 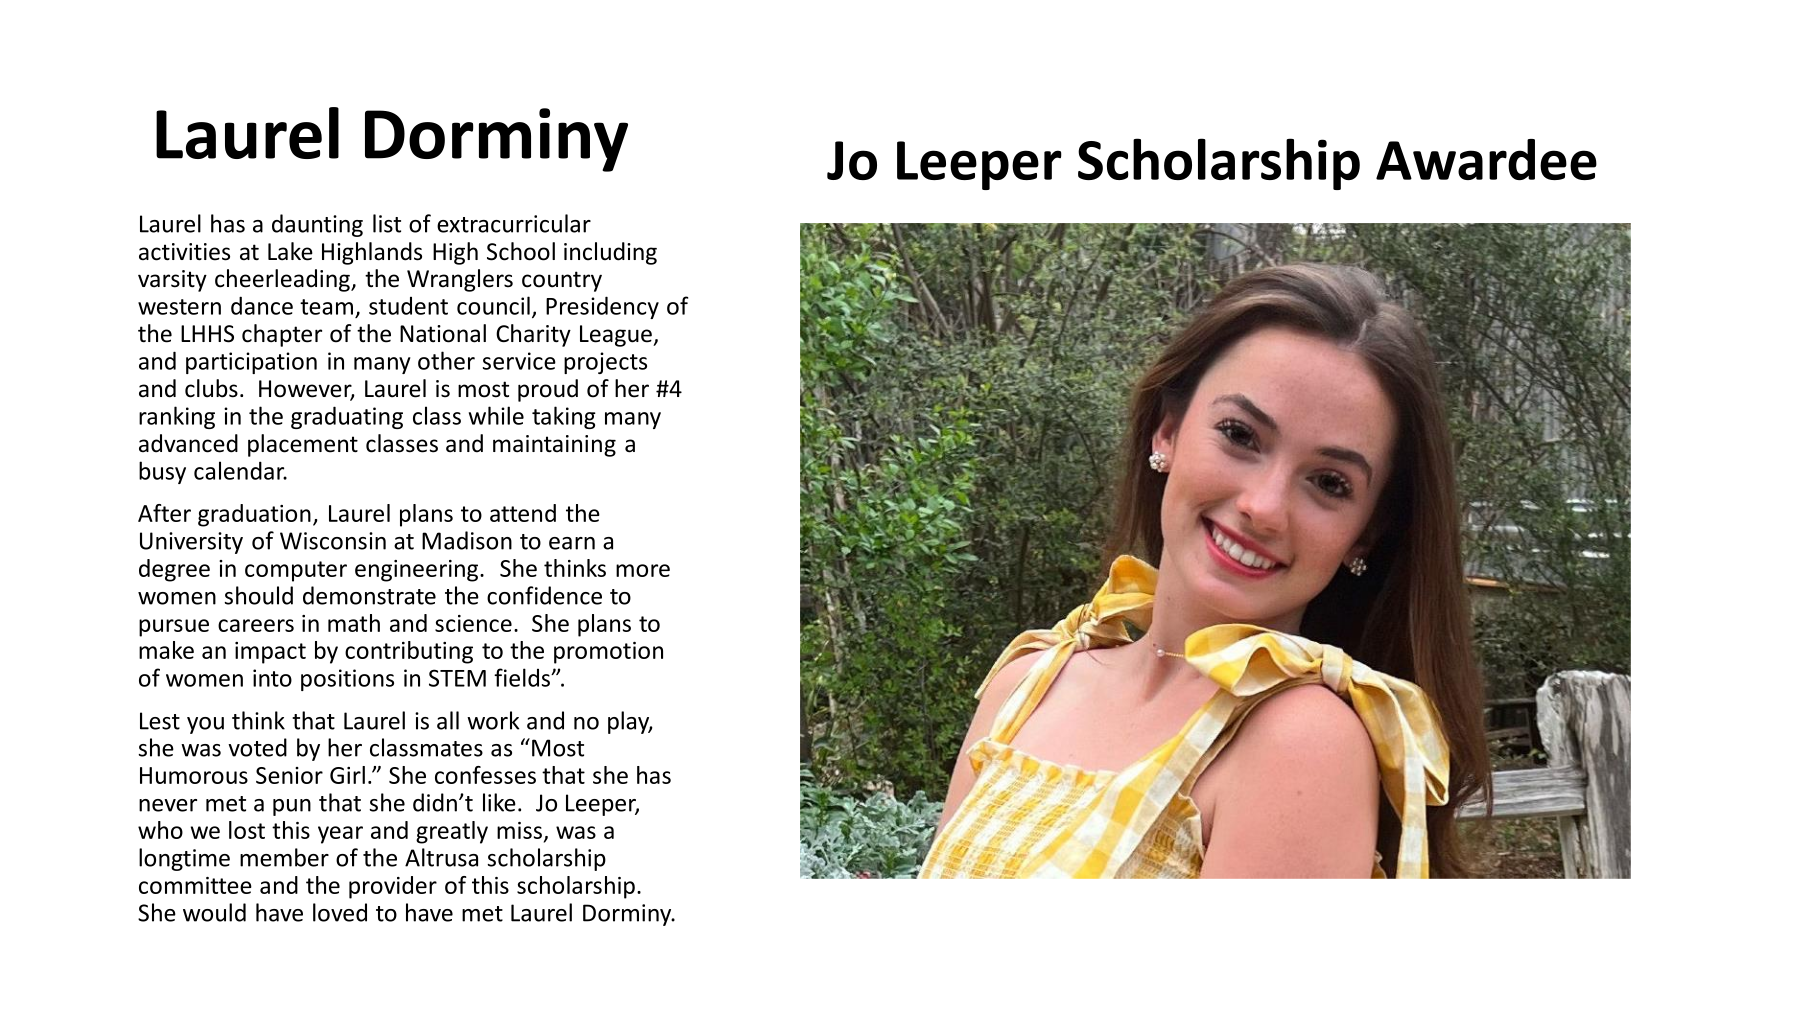 I want to click on including, so click(x=610, y=253).
